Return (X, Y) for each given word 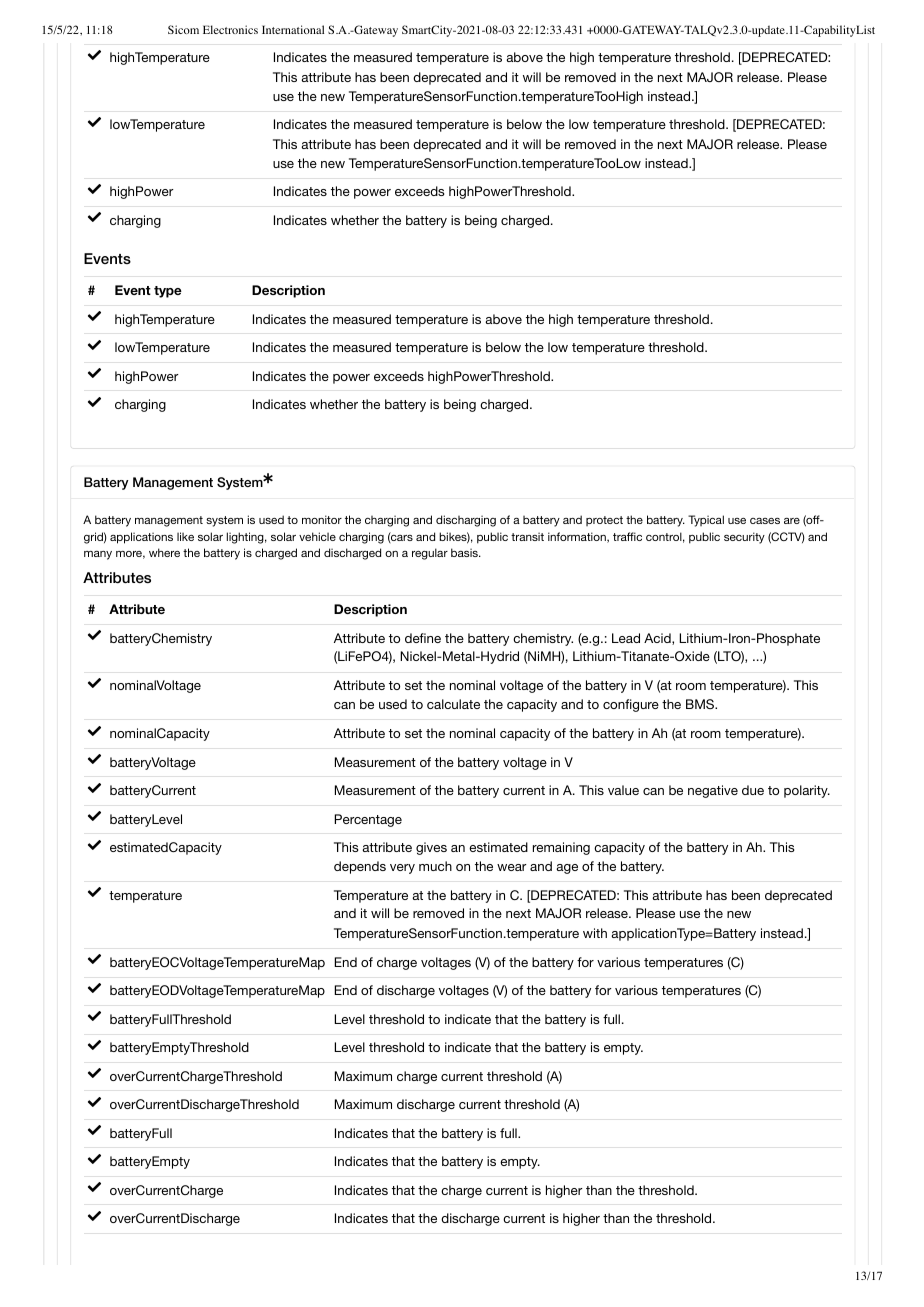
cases (765, 521)
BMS (701, 704)
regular (430, 554)
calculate (453, 704)
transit (527, 536)
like (185, 536)
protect (604, 521)
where (164, 552)
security (744, 538)
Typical (706, 521)
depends (360, 867)
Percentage (368, 820)
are (792, 521)
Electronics (230, 29)
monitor (322, 519)
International (293, 29)
